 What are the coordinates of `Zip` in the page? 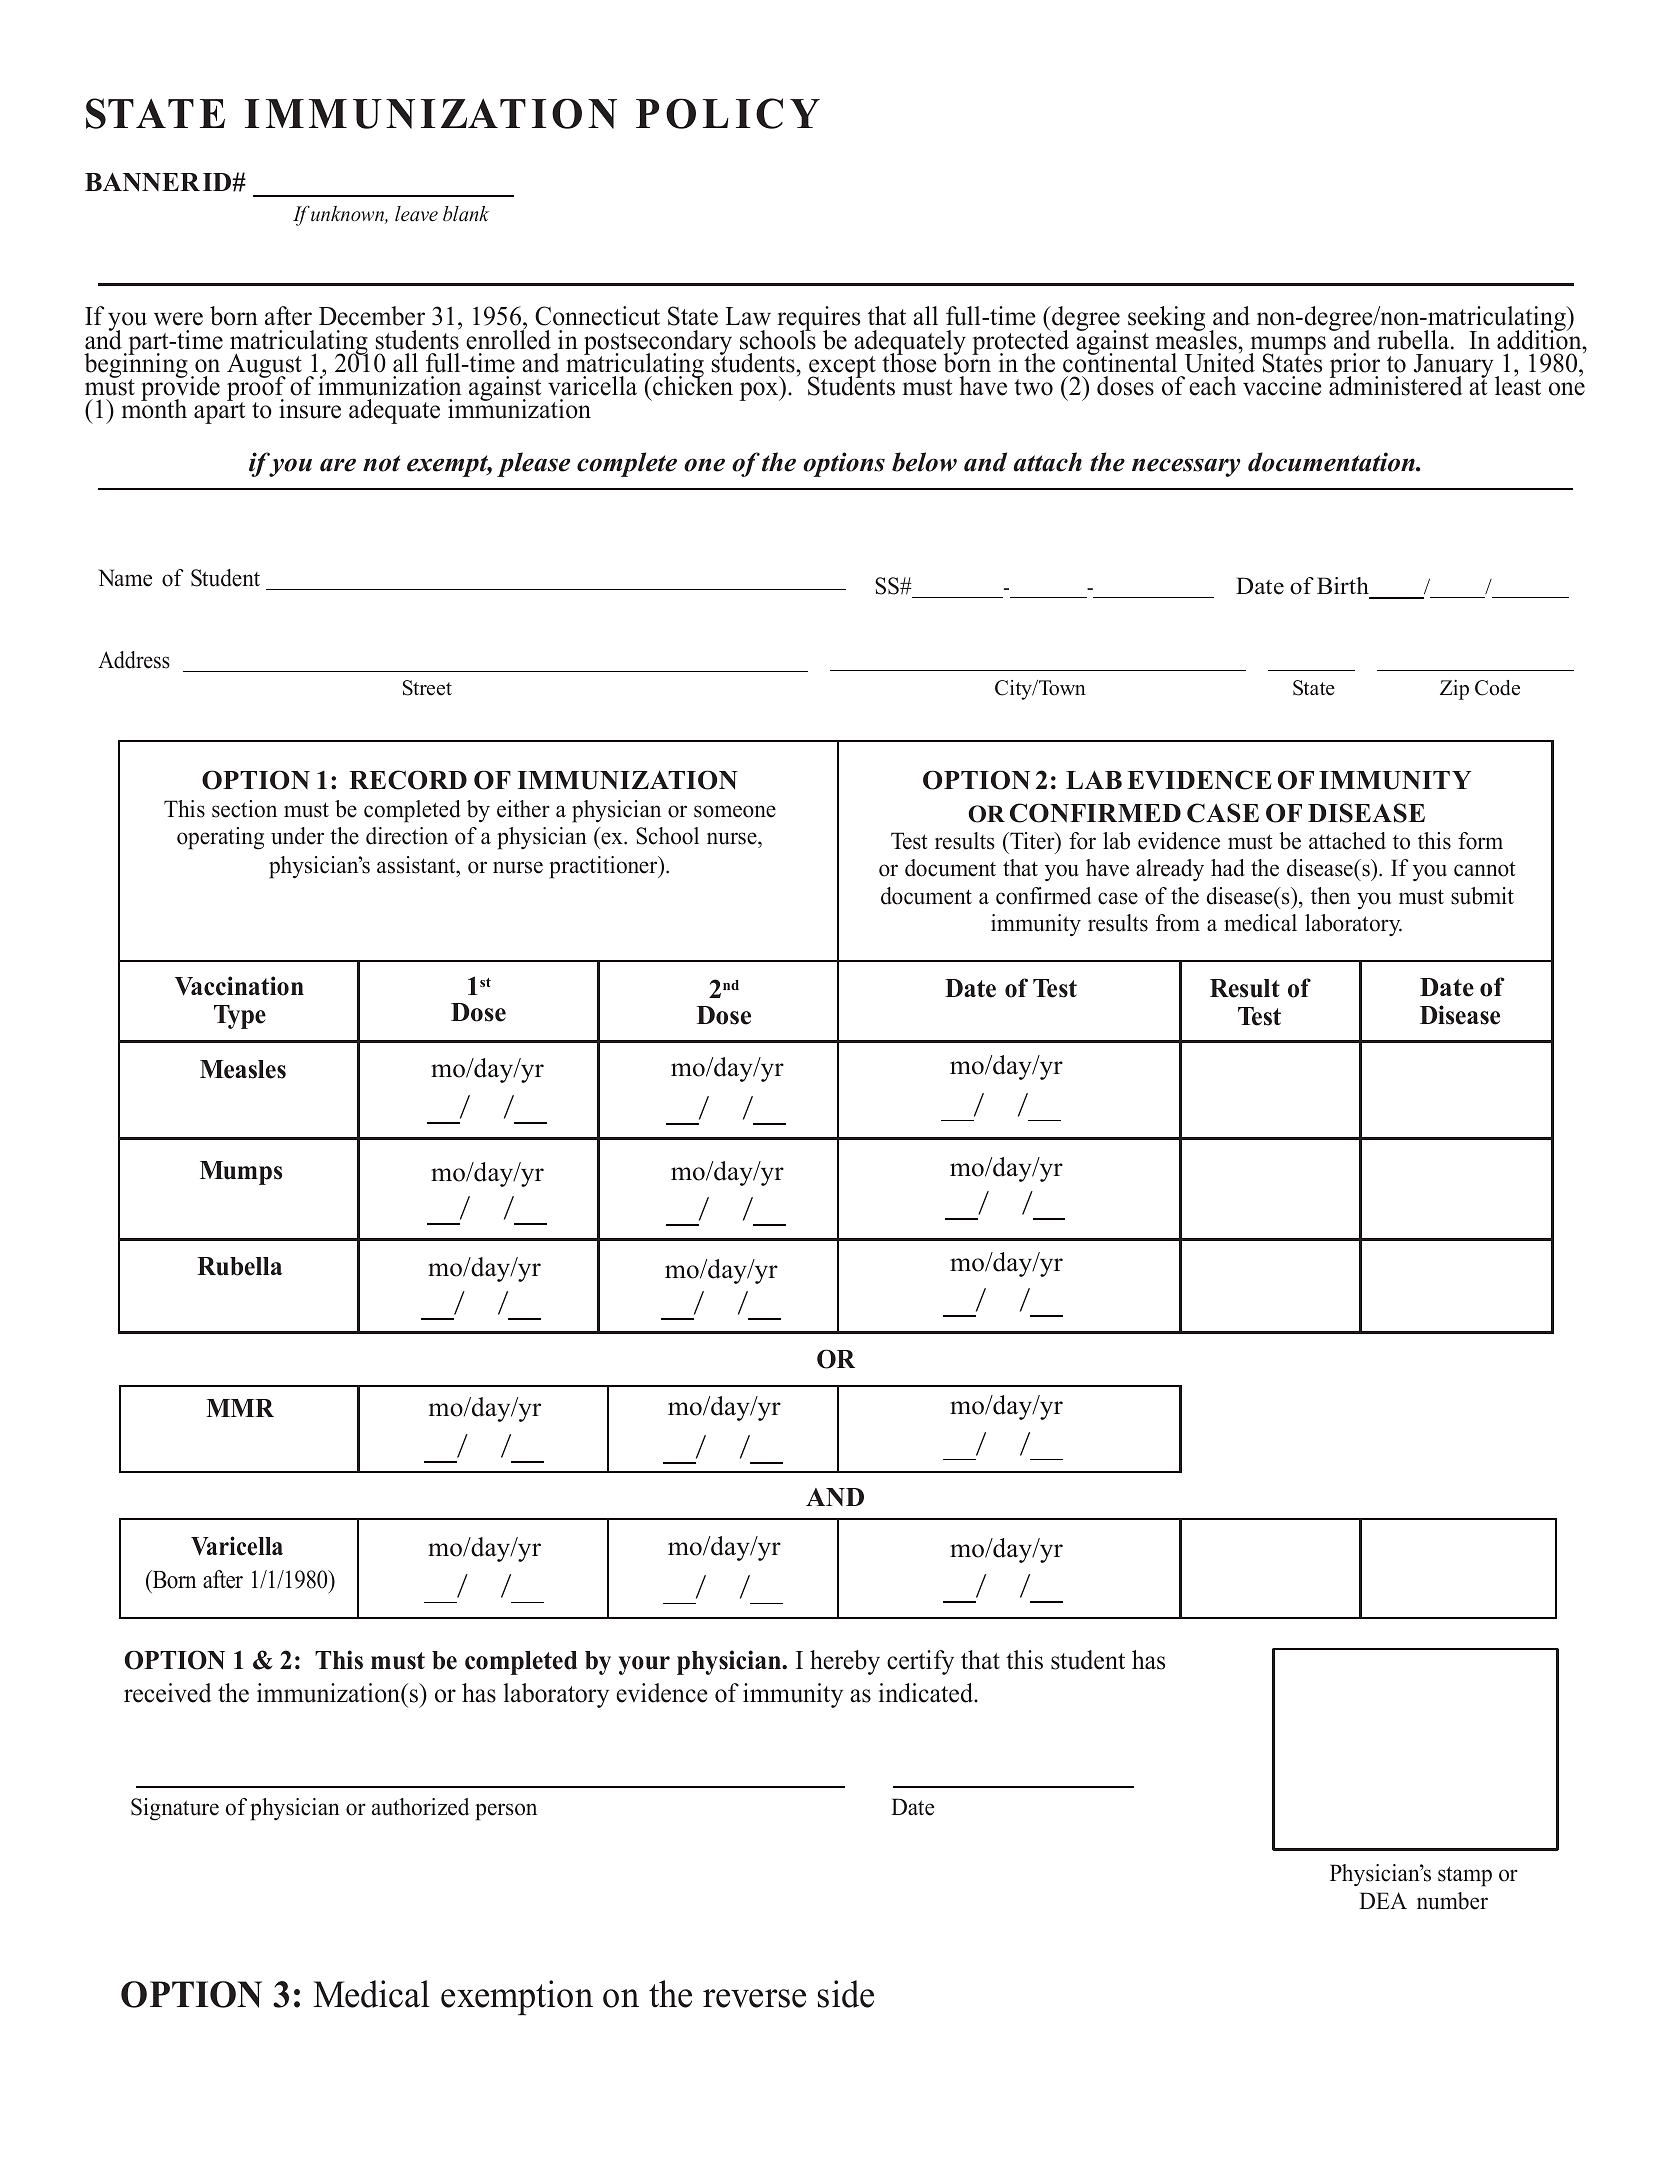 It's located at (1454, 690).
